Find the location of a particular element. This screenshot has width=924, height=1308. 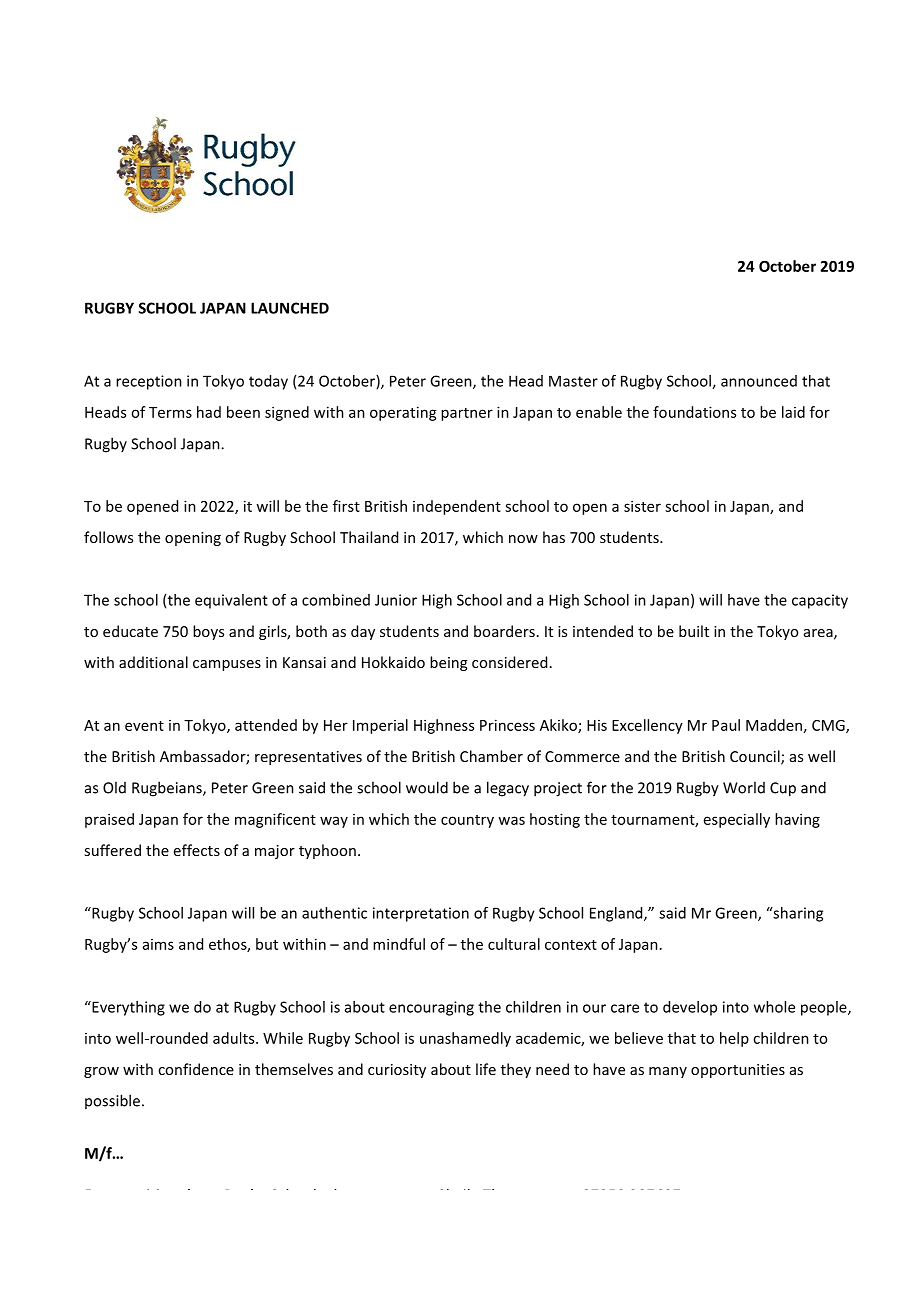

Master is located at coordinates (573, 381).
